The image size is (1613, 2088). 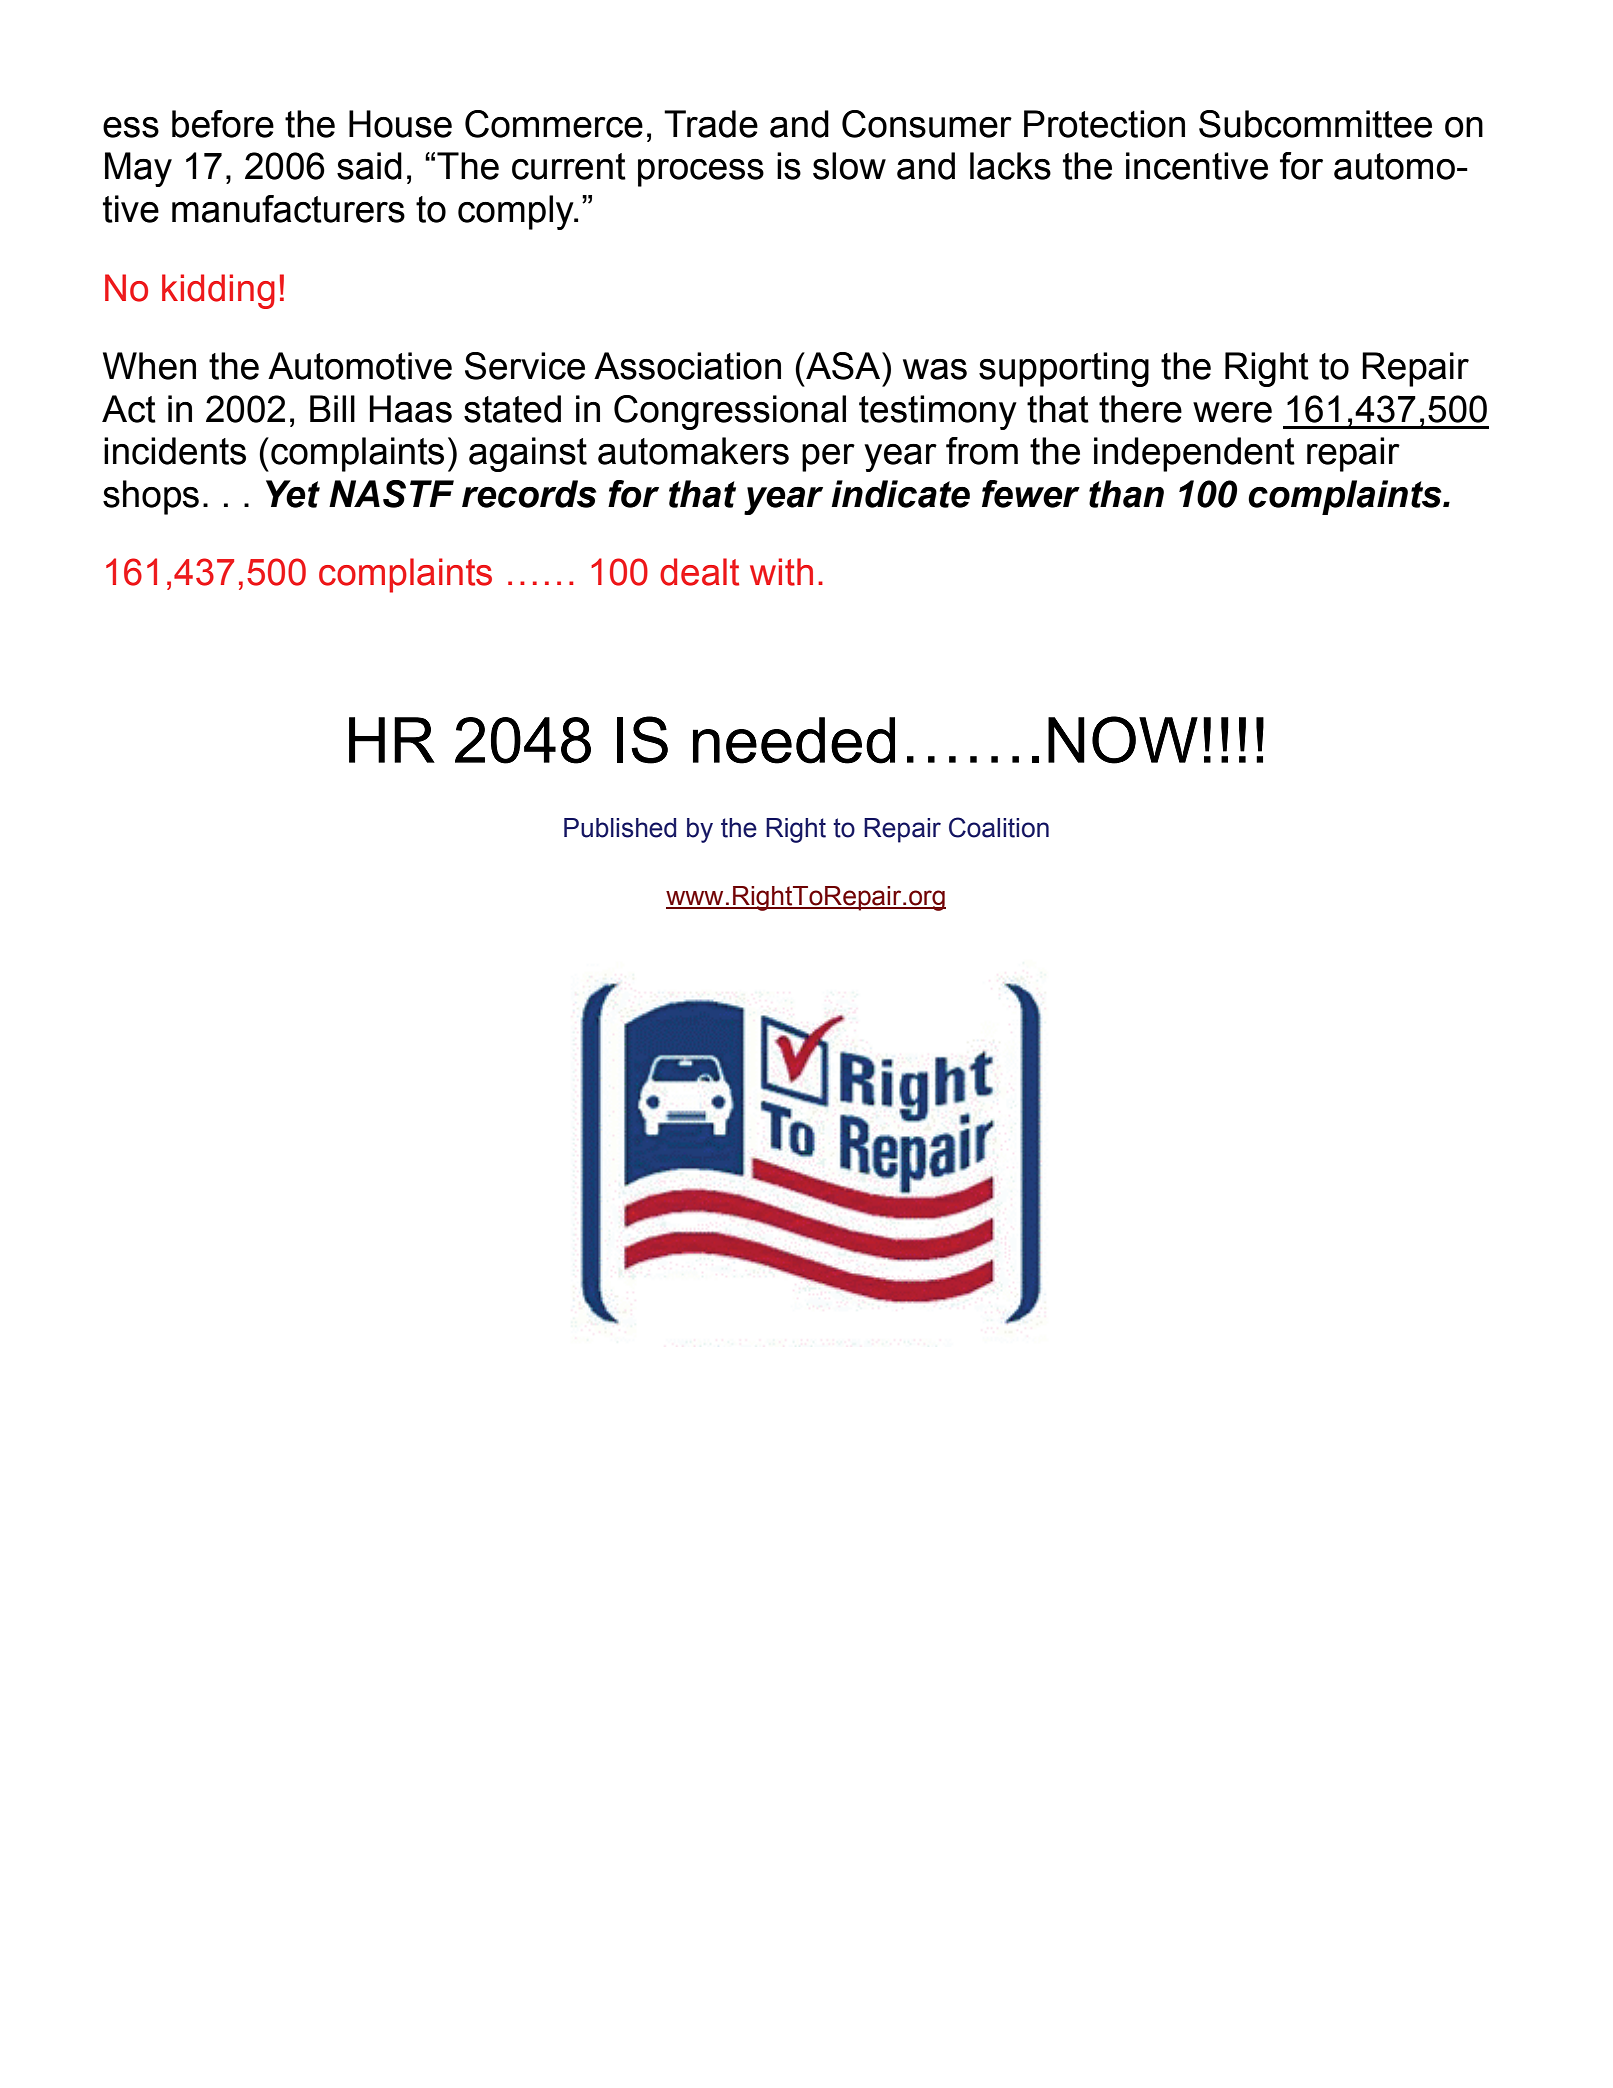 What do you see at coordinates (223, 124) in the image?
I see `before` at bounding box center [223, 124].
